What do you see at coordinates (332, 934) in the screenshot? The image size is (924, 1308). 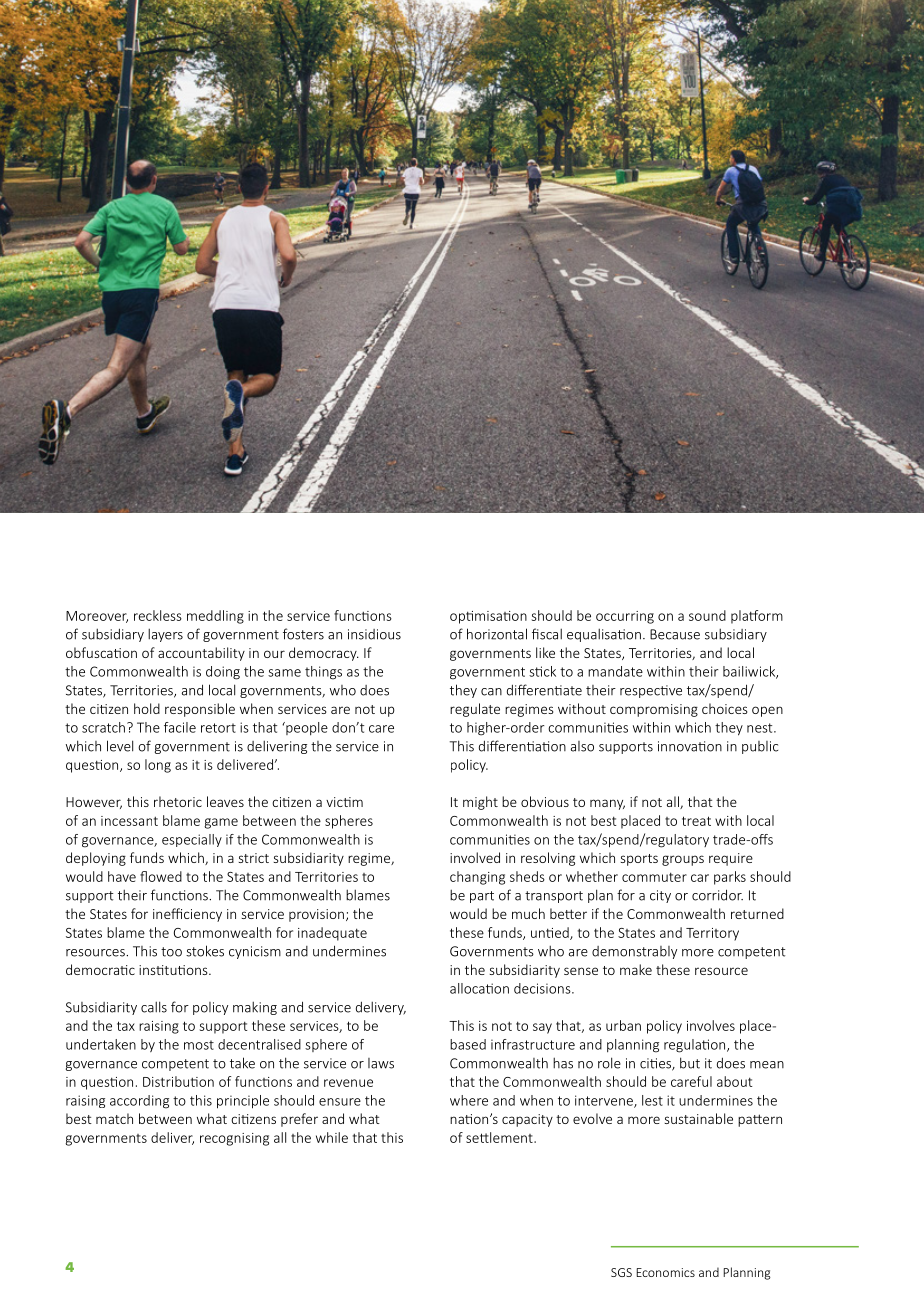 I see `inadequate` at bounding box center [332, 934].
